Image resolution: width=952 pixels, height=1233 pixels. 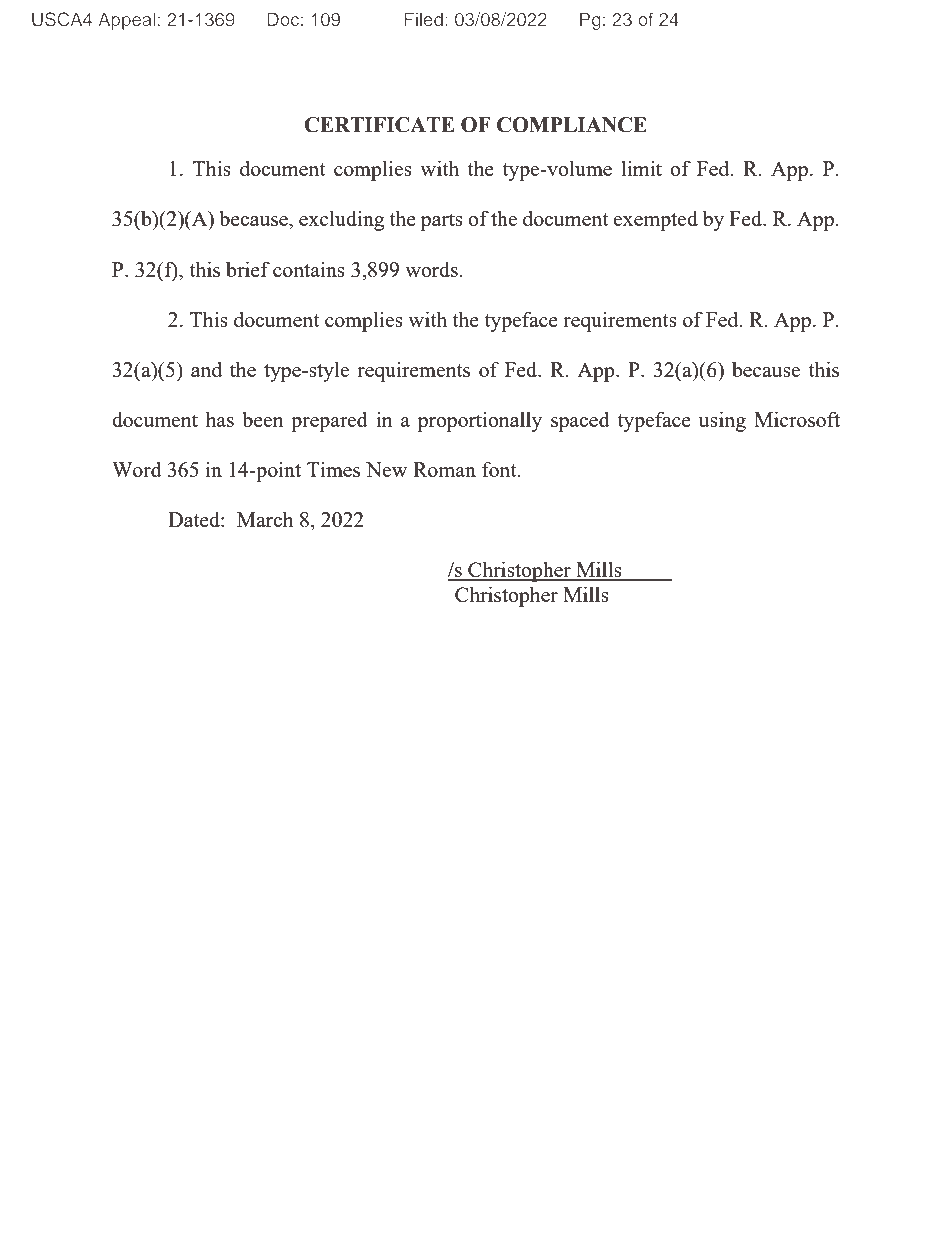 I want to click on using, so click(x=722, y=421).
